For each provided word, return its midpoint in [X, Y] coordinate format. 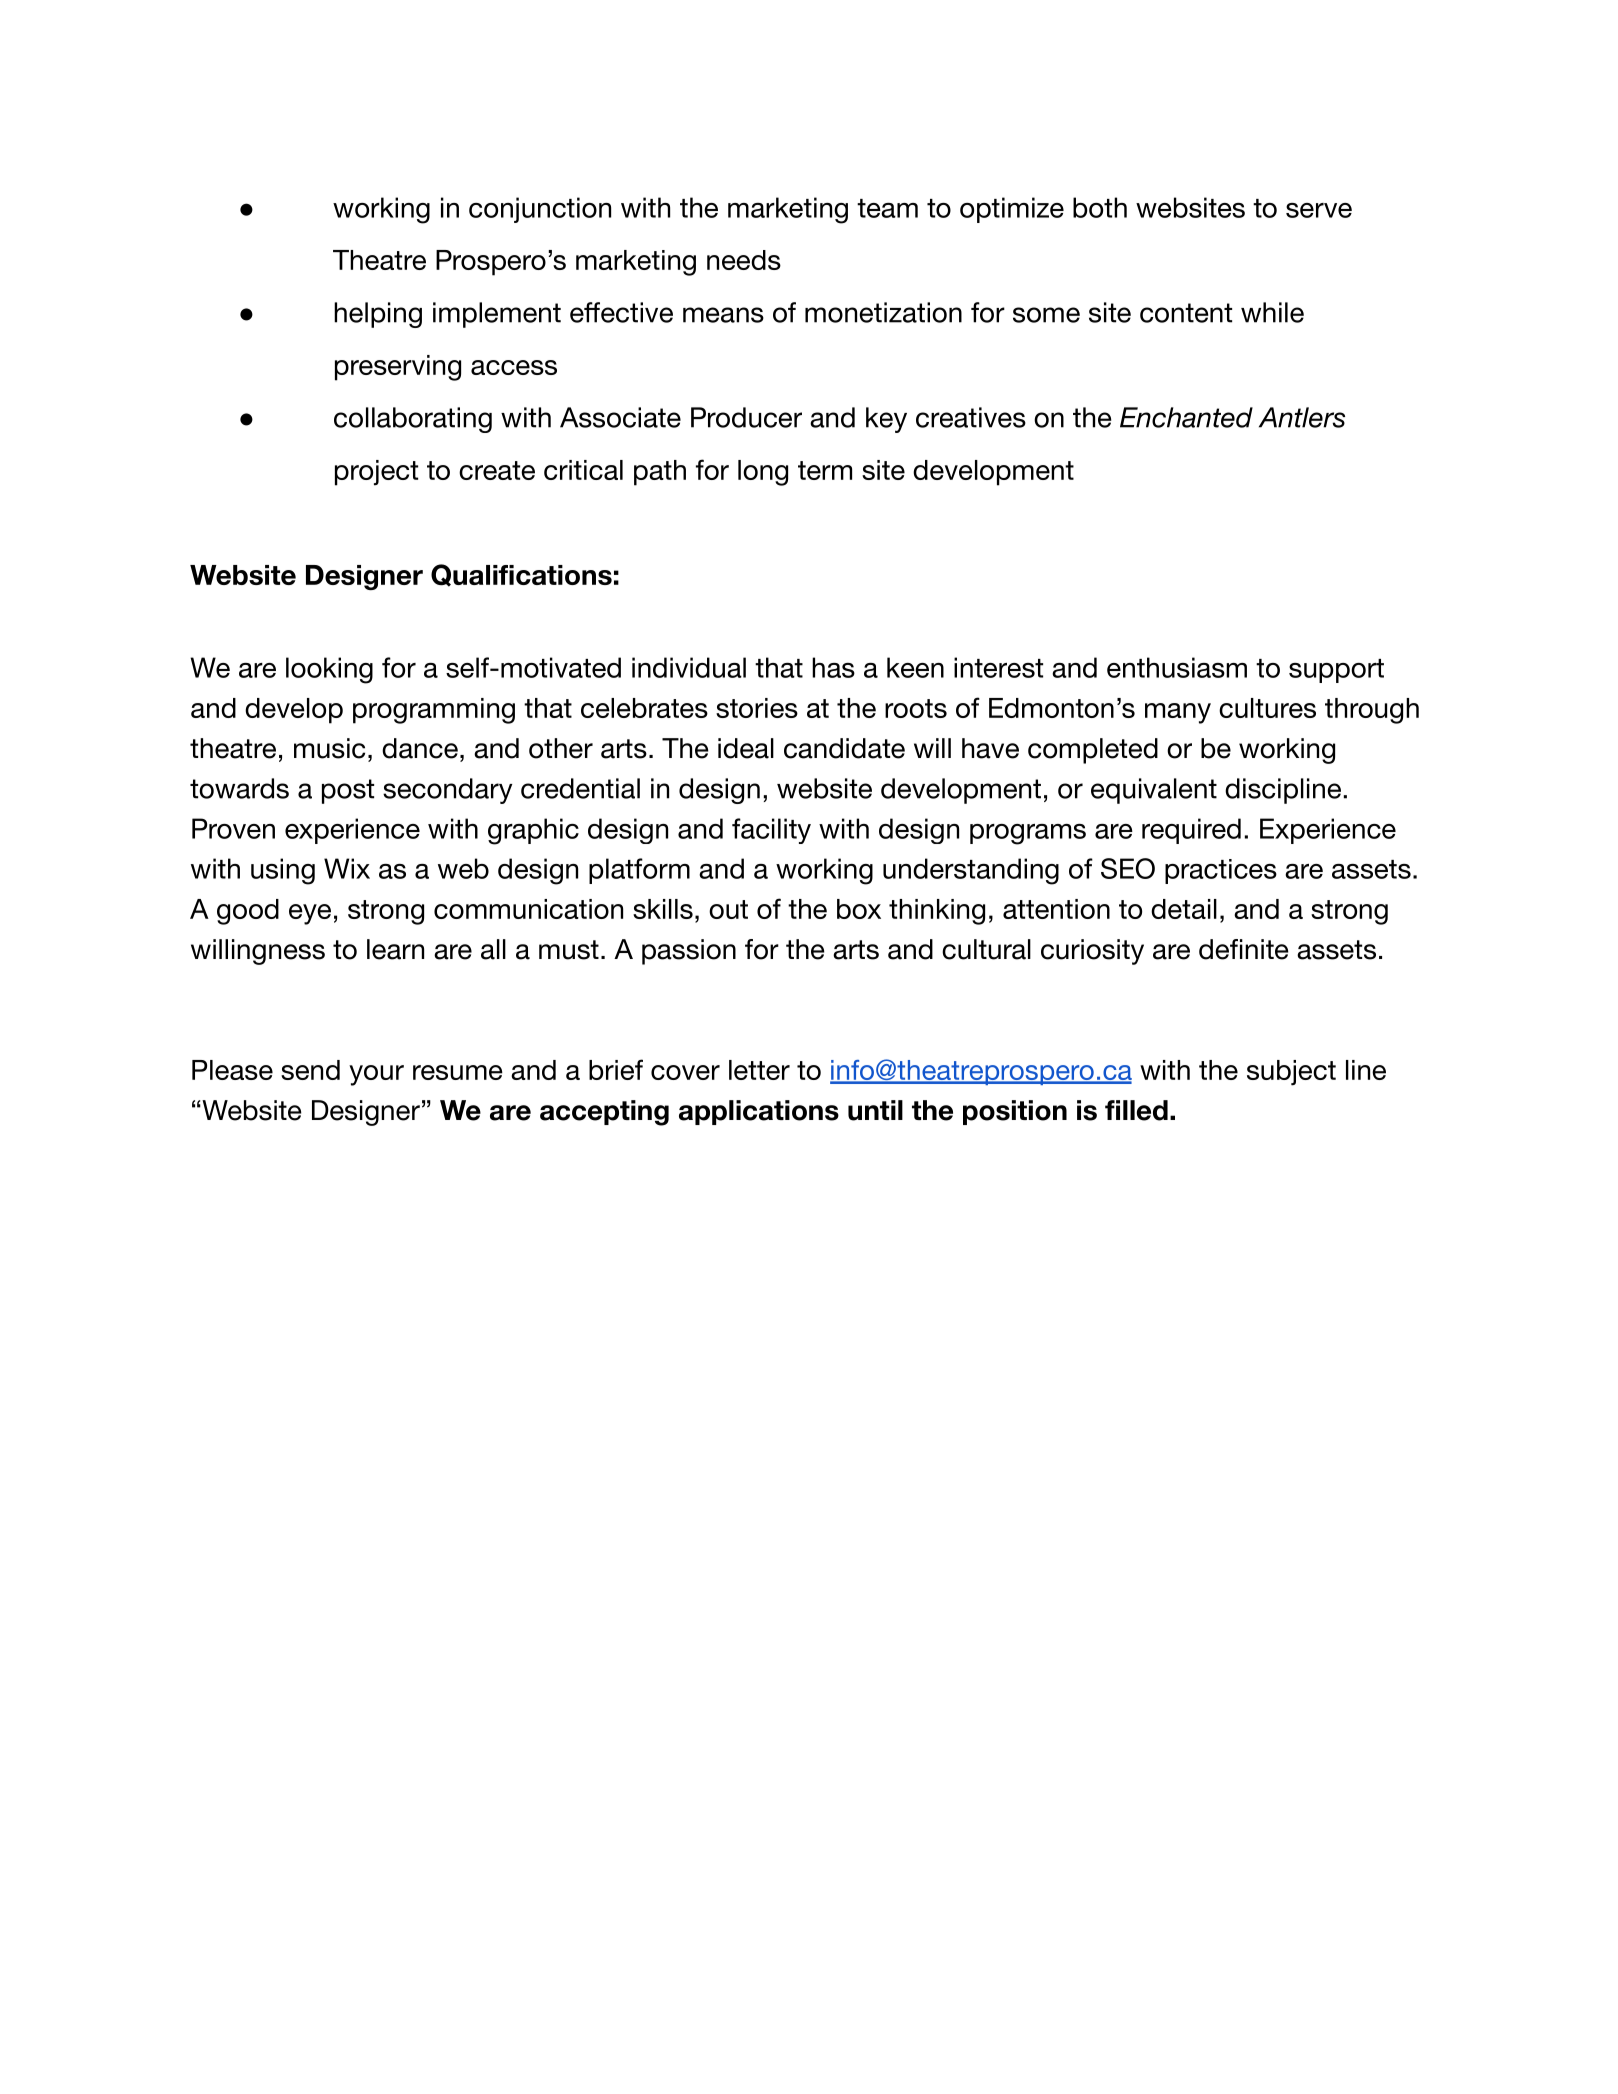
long [763, 473]
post [348, 791]
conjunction [540, 210]
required [1191, 831]
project [376, 473]
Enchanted [1186, 417]
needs [744, 260]
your [376, 1075]
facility [771, 831]
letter [759, 1070]
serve [1319, 210]
